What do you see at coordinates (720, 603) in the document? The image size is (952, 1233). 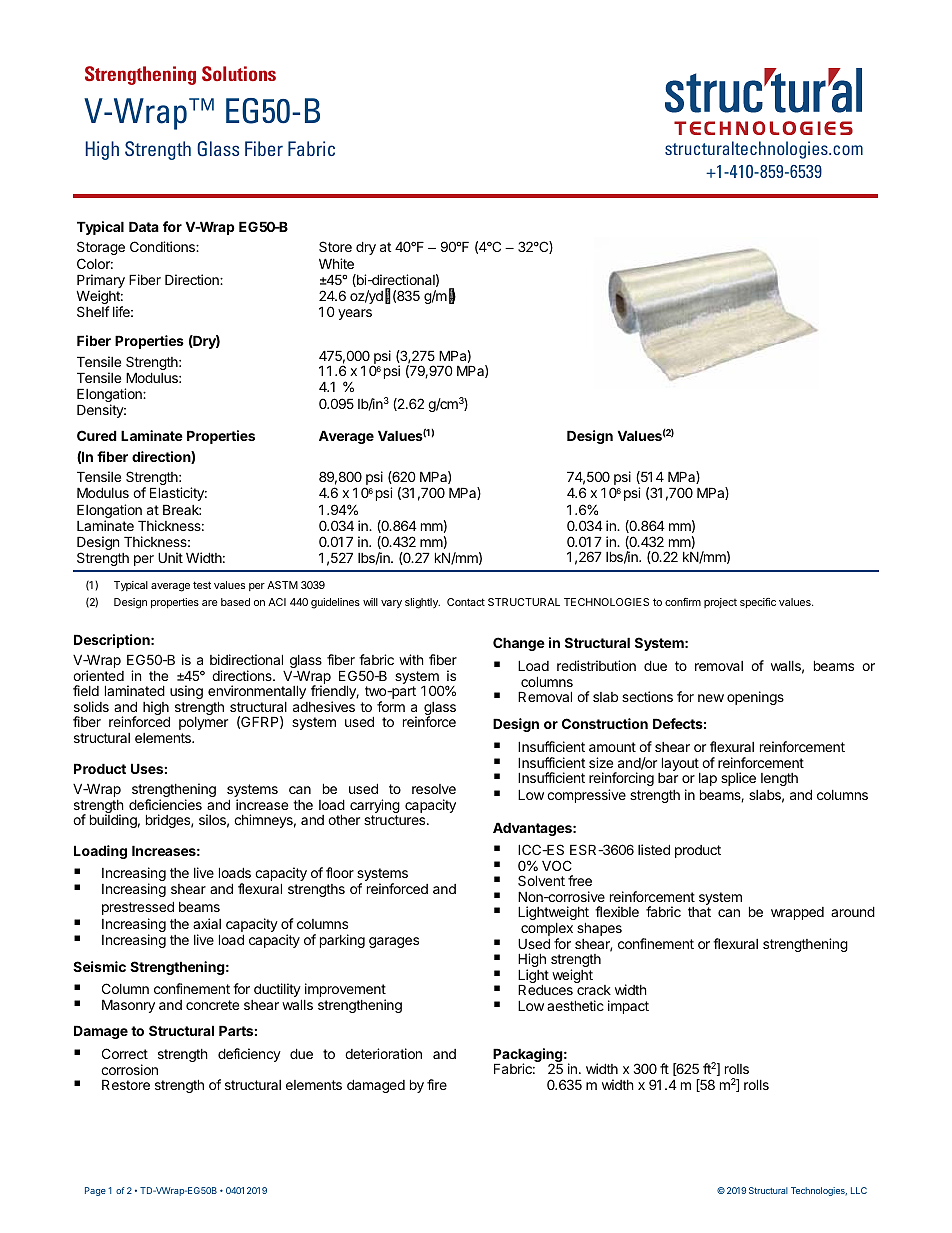 I see `project` at bounding box center [720, 603].
